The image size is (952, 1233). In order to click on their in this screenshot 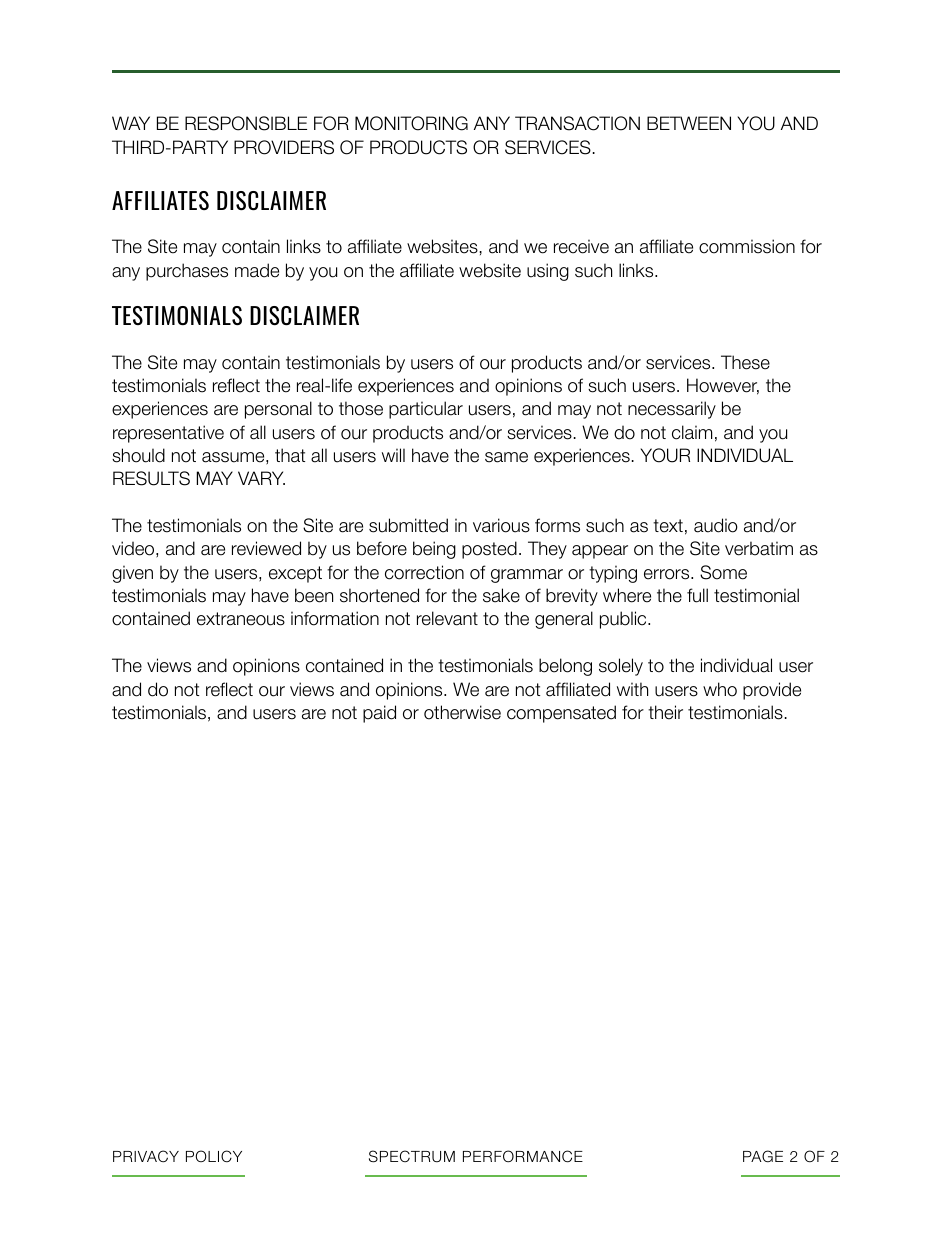, I will do `click(665, 712)`.
